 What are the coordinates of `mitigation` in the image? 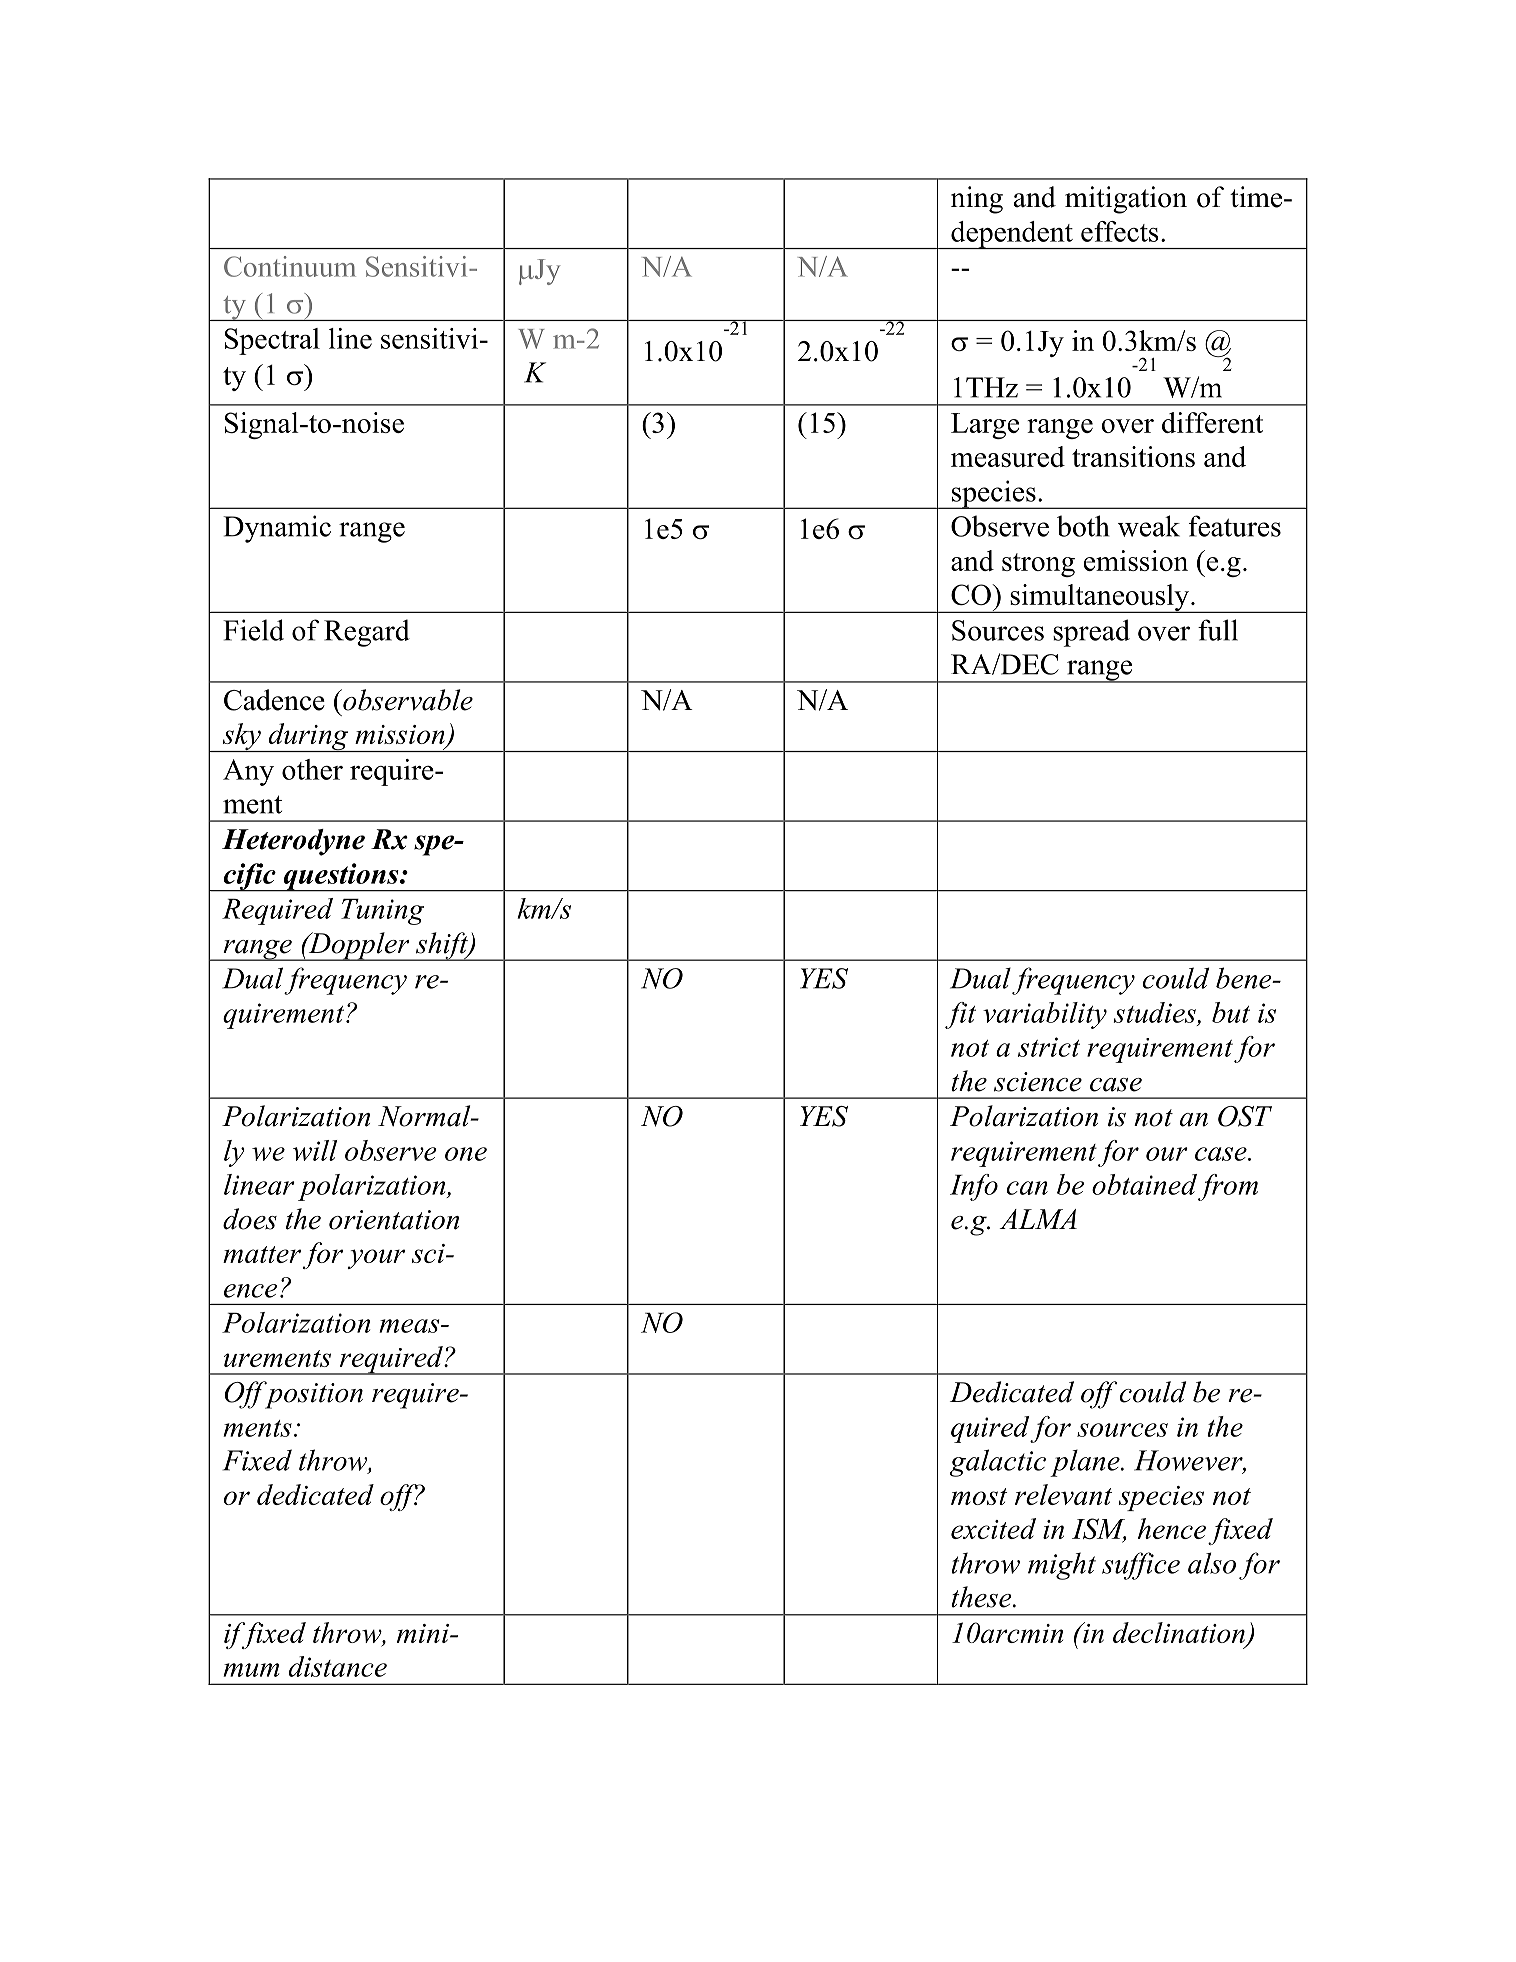 It's located at (1126, 200).
